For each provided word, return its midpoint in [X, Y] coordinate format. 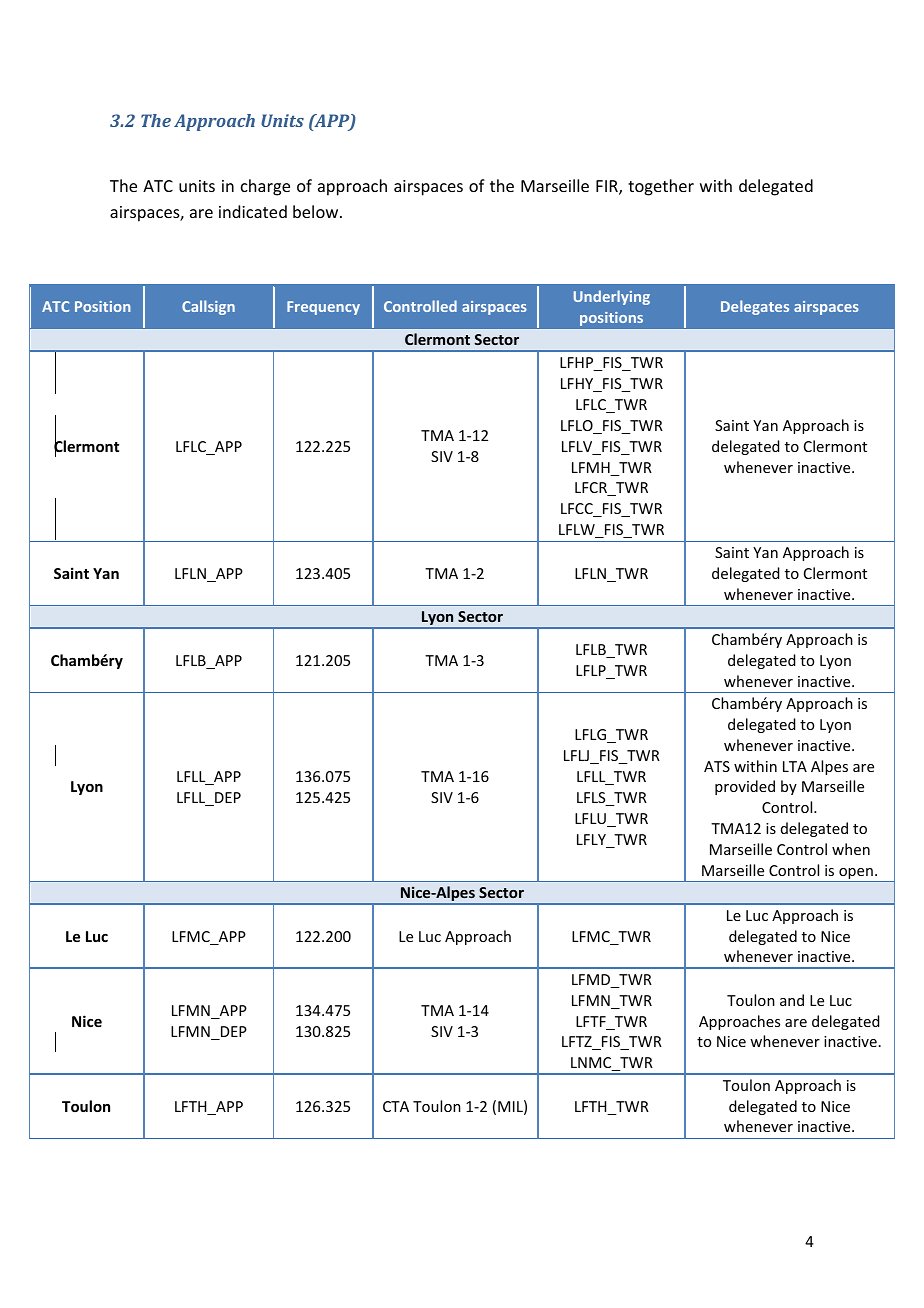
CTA [396, 1106]
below [317, 211]
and [792, 1000]
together [661, 187]
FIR [608, 187]
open [856, 875]
